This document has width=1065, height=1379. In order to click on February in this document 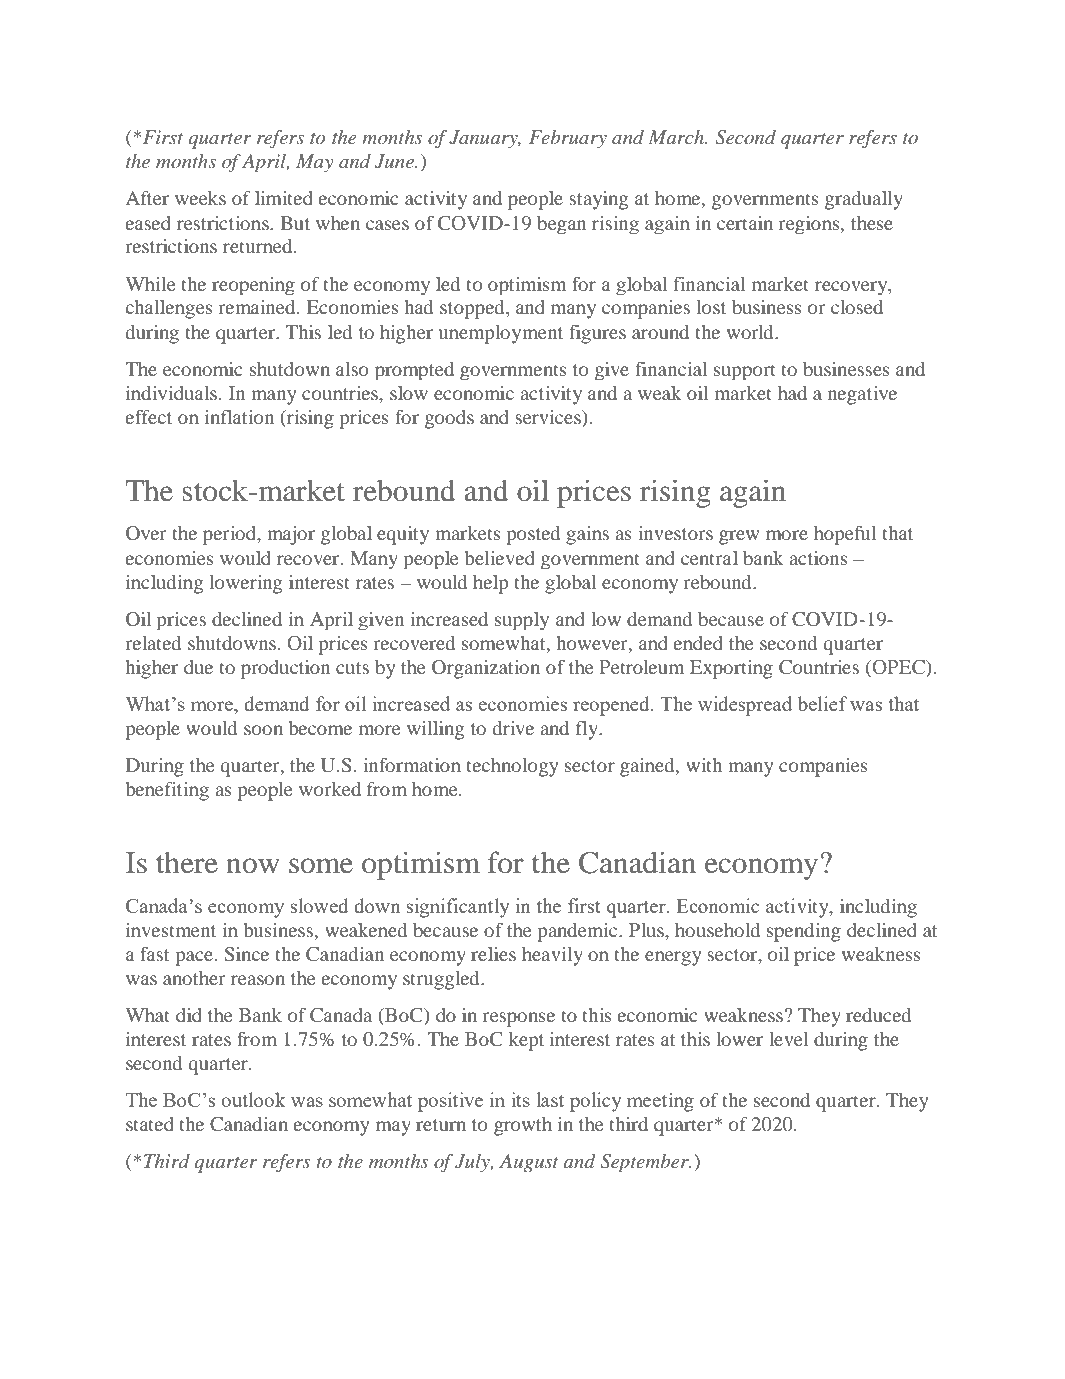, I will do `click(568, 139)`.
